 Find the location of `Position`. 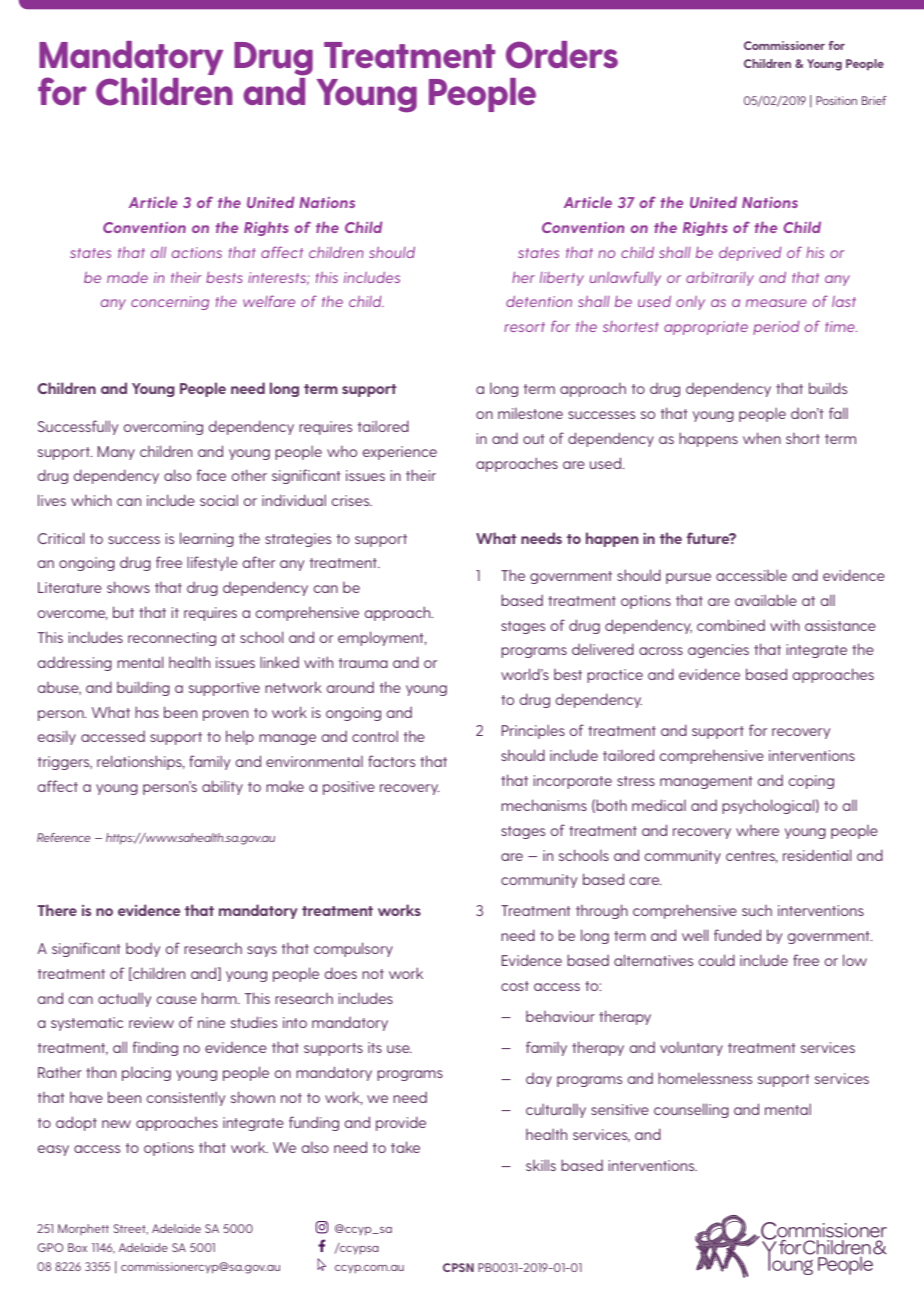

Position is located at coordinates (836, 100).
